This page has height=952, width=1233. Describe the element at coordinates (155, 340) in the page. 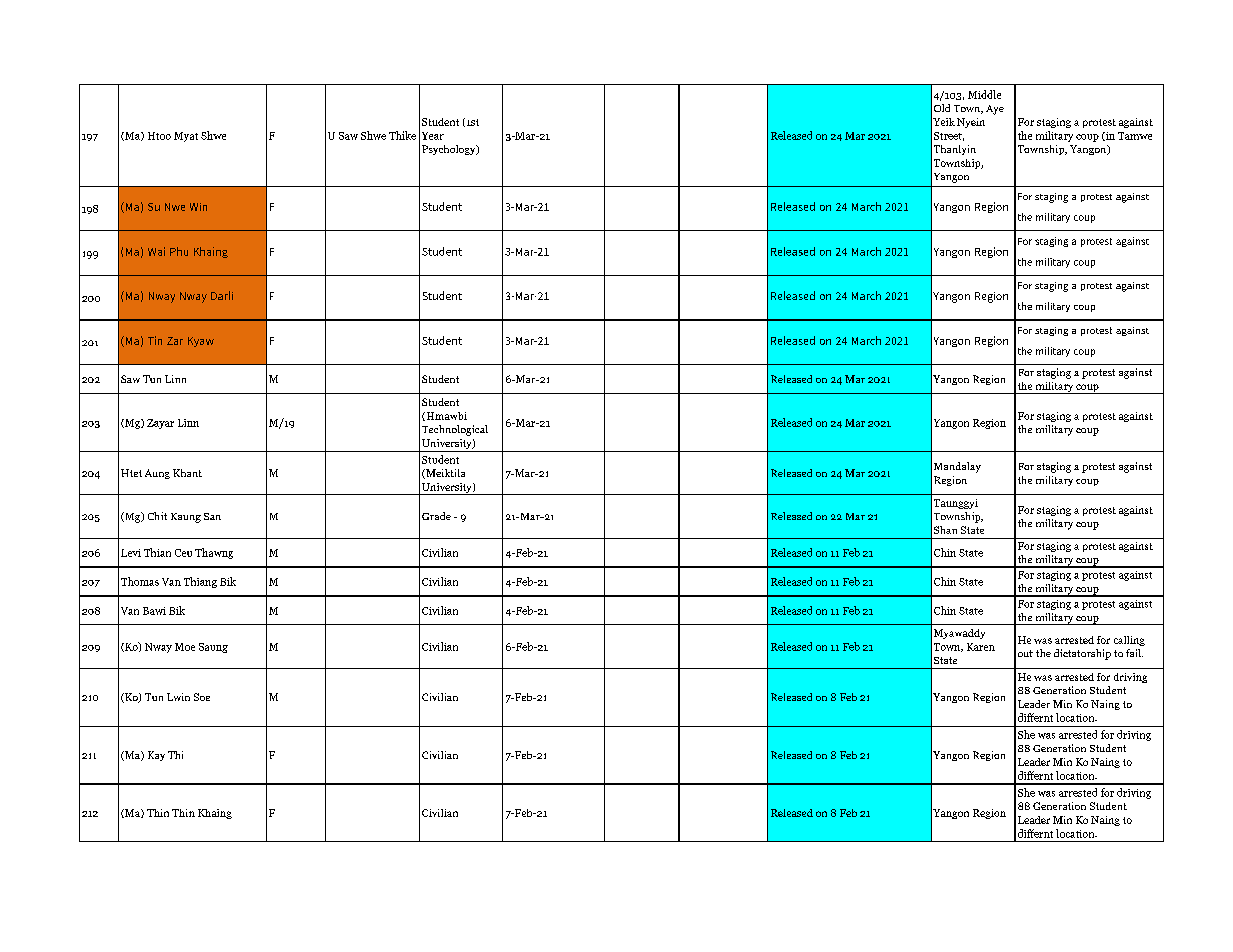

I see `Tin` at that location.
